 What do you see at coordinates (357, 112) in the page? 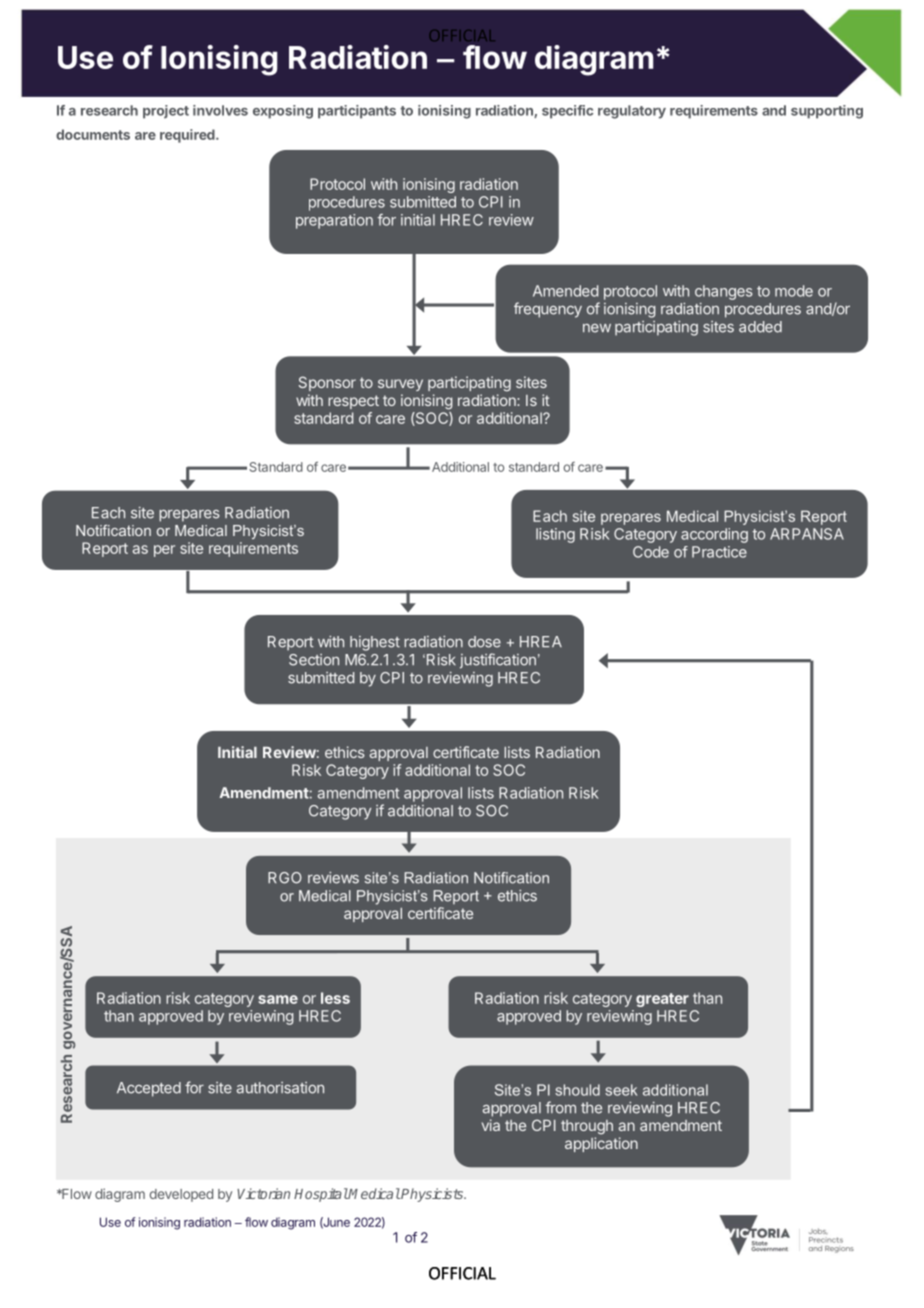
I see `participants` at bounding box center [357, 112].
